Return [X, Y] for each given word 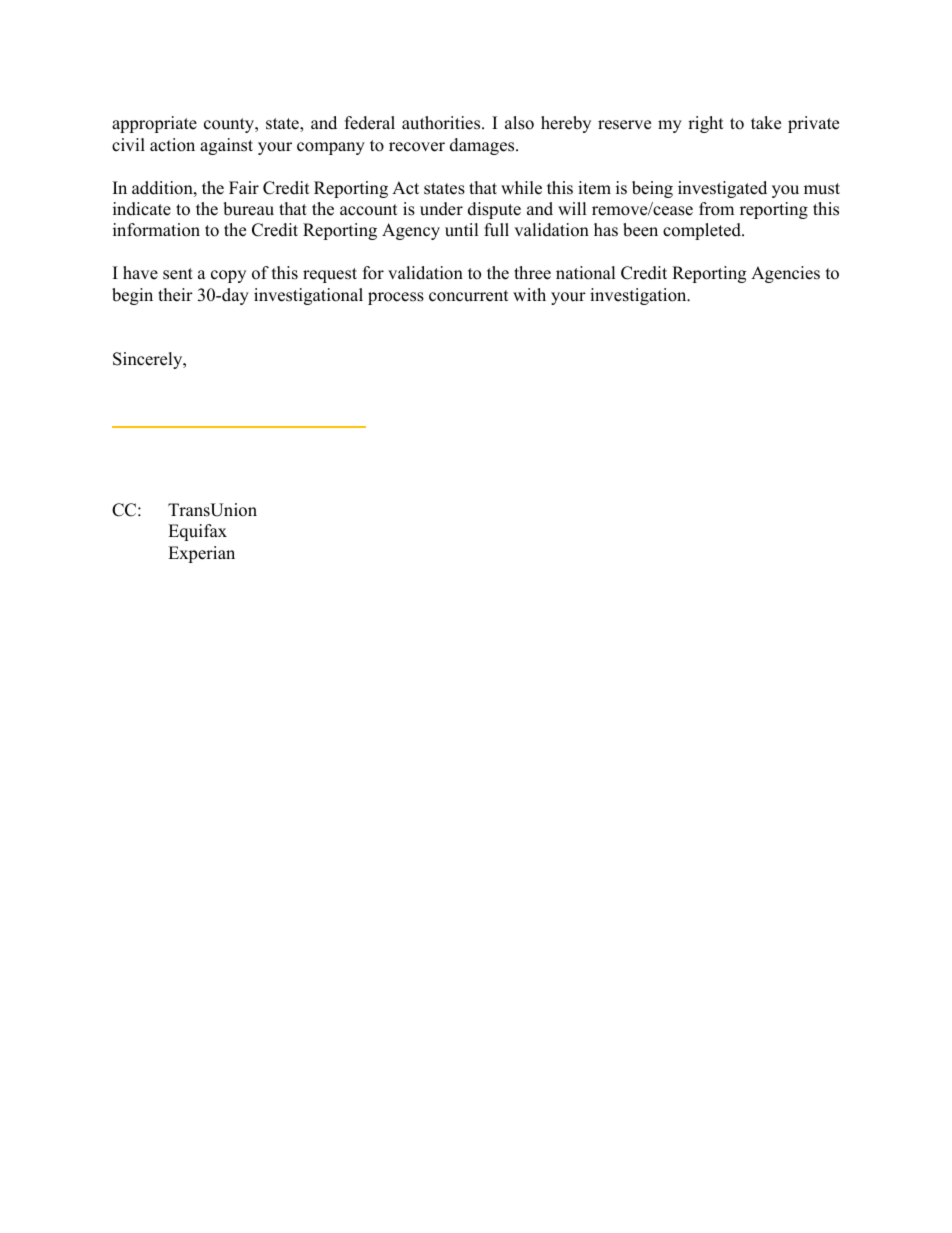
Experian [201, 554]
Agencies [785, 274]
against [226, 146]
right [706, 124]
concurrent [469, 296]
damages [483, 146]
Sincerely [149, 360]
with [529, 294]
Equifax [197, 532]
